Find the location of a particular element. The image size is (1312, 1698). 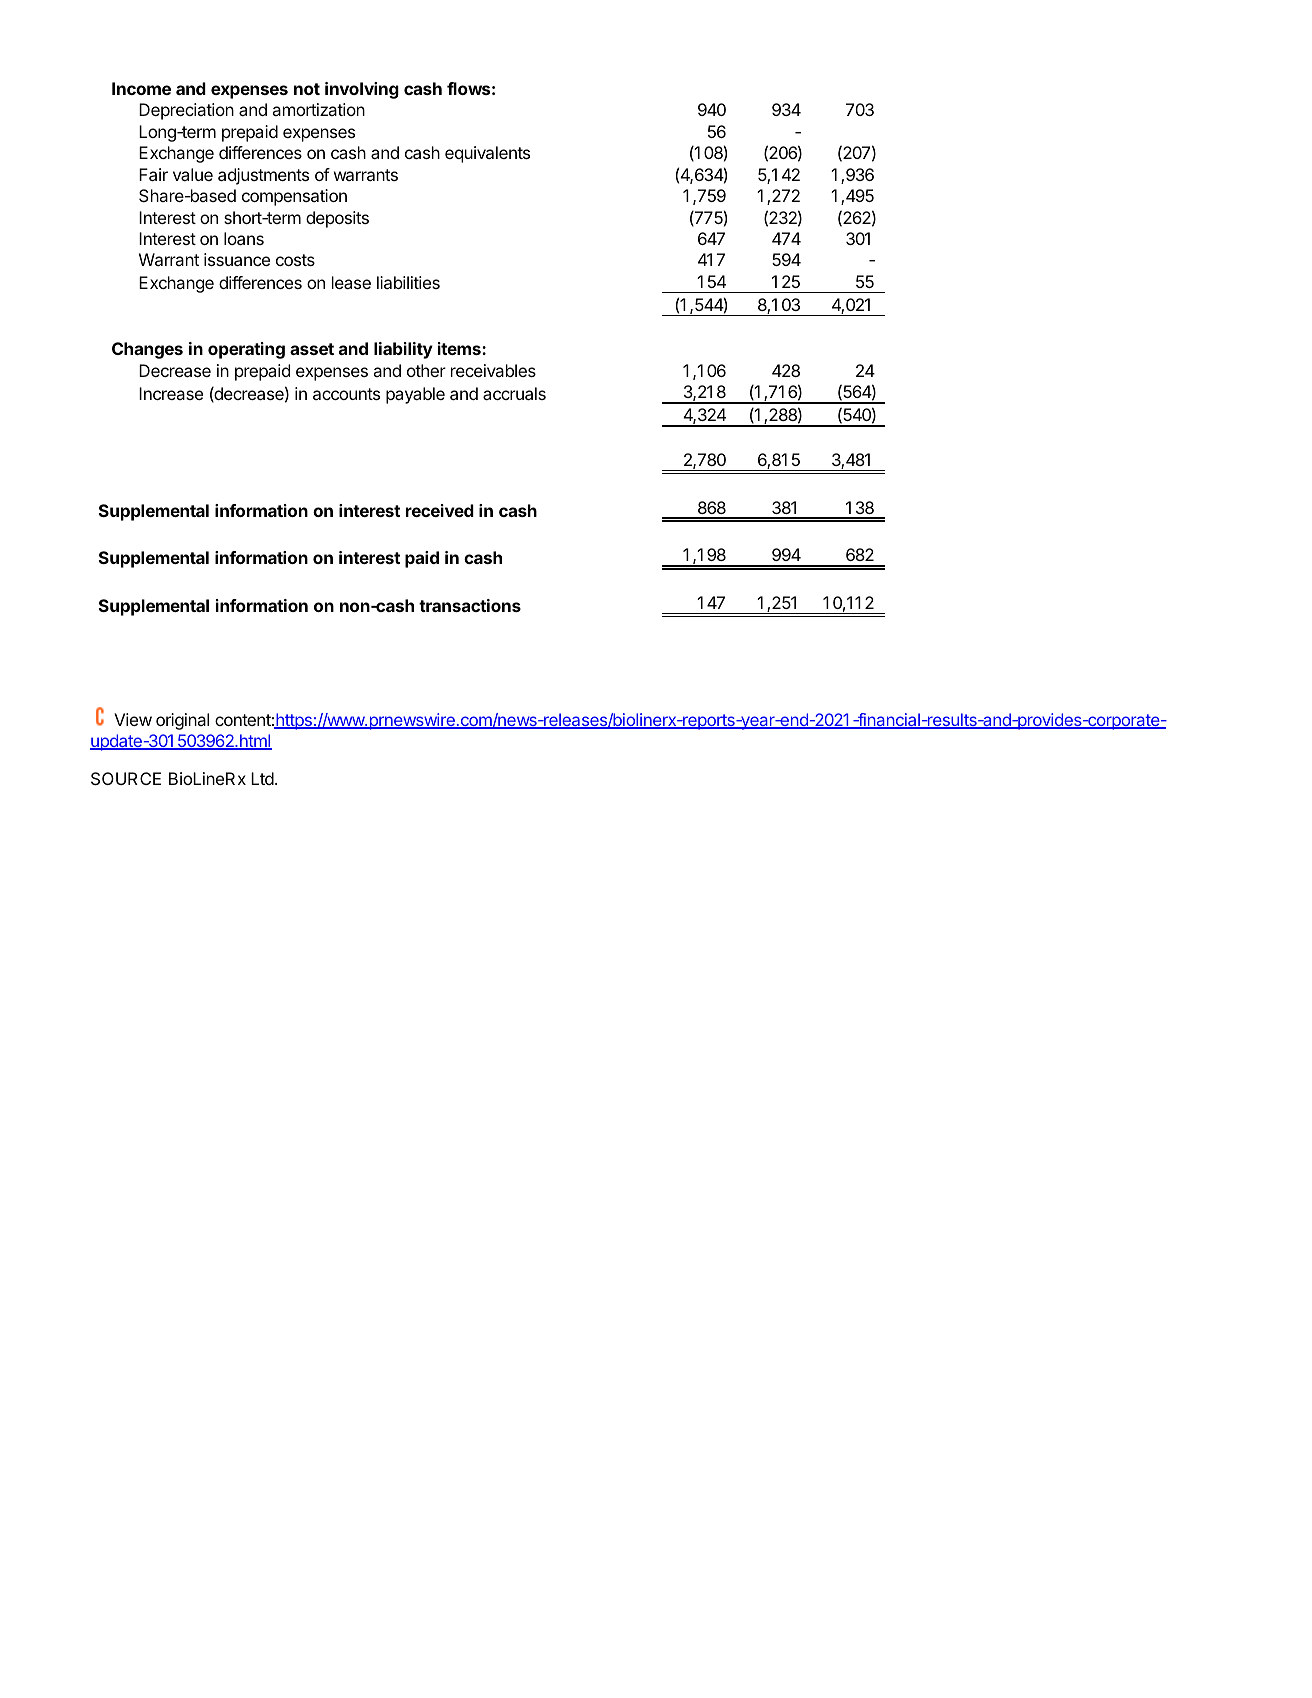

original is located at coordinates (182, 721).
